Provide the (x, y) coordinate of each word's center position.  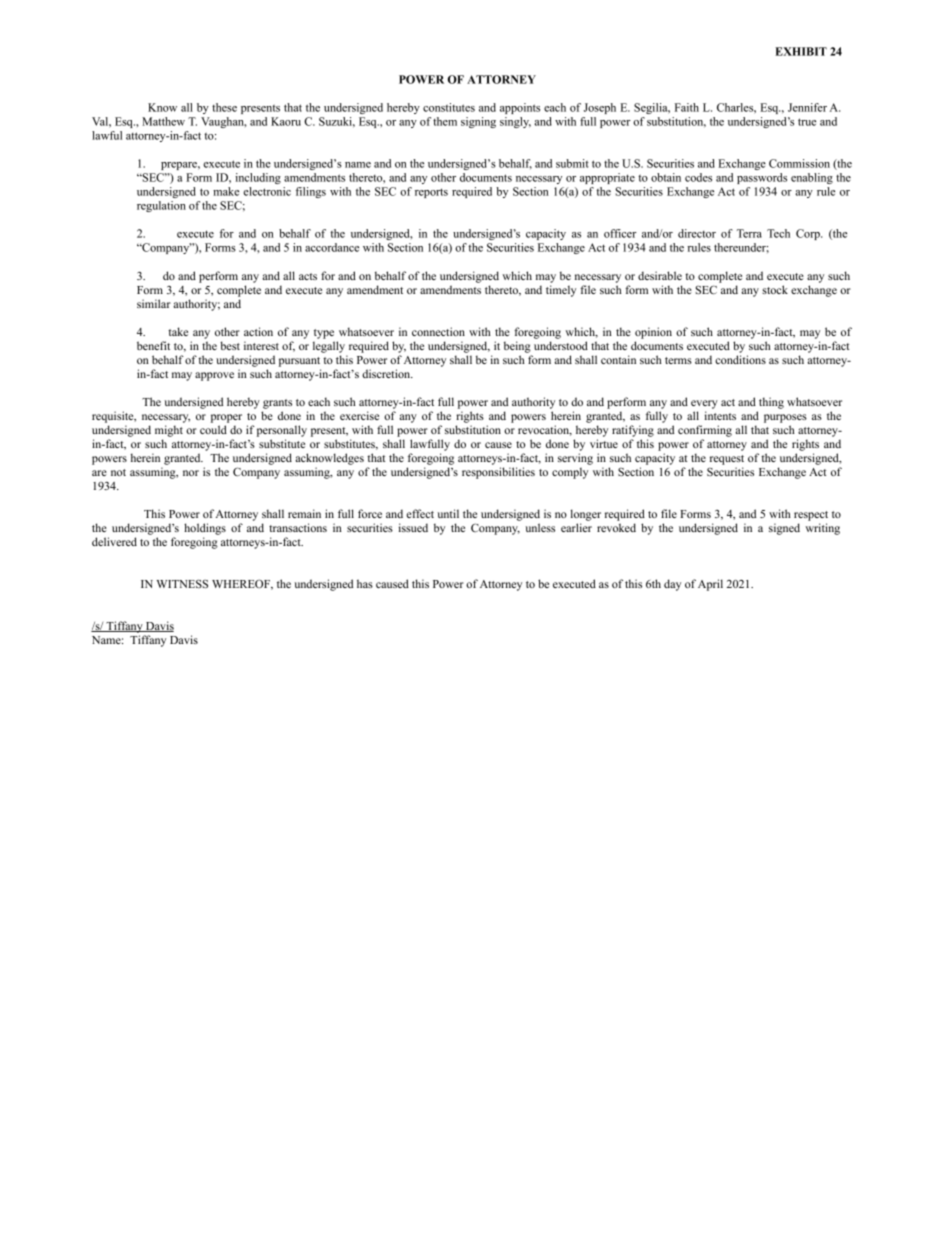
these (224, 107)
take (178, 331)
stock (775, 289)
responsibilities (498, 473)
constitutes (449, 107)
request (727, 460)
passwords (762, 178)
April (710, 585)
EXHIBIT (801, 51)
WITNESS (182, 583)
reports (431, 193)
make (226, 191)
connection (438, 331)
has (365, 583)
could (213, 429)
